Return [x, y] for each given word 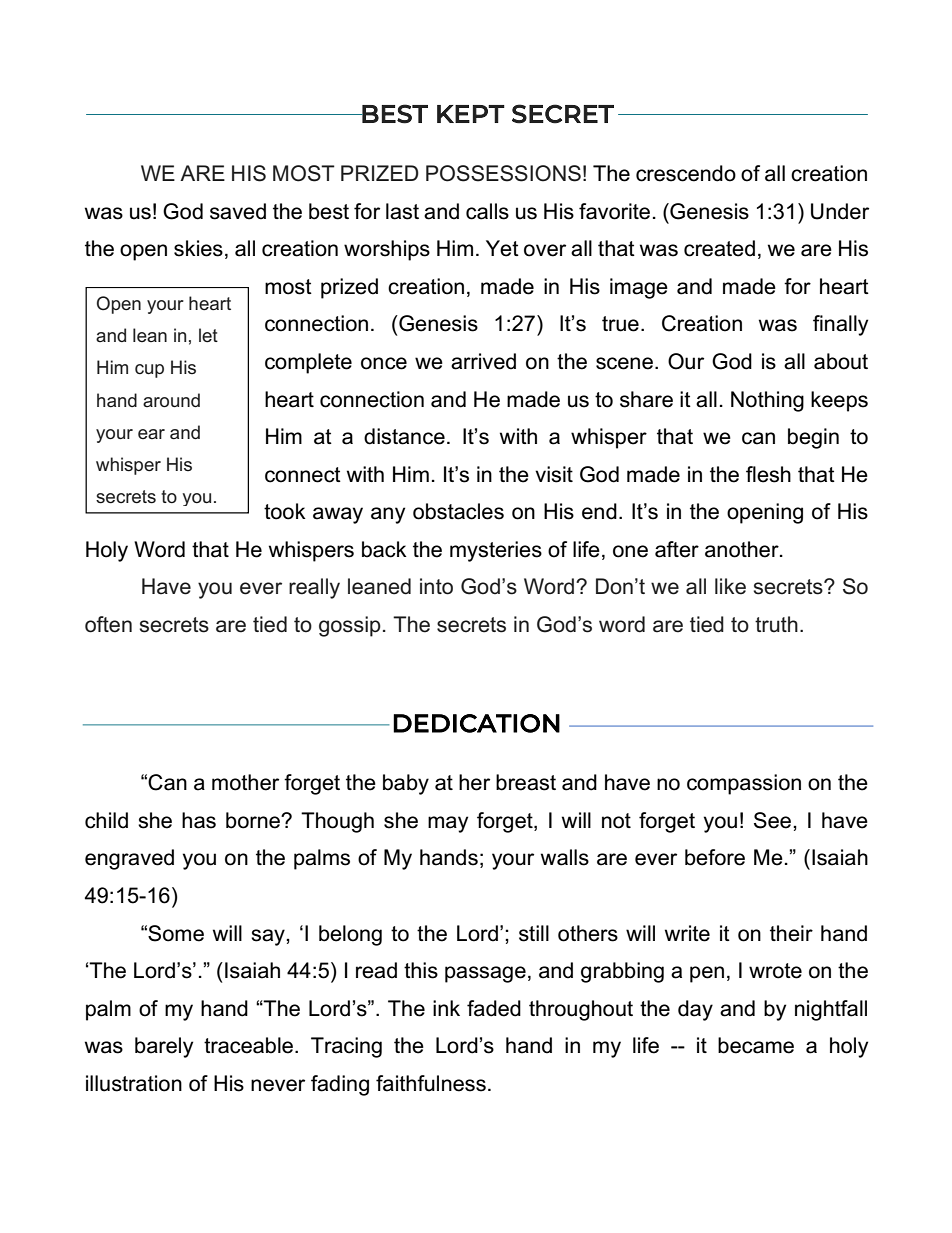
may [448, 824]
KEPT [471, 114]
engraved [129, 859]
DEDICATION [476, 723]
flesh [768, 474]
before [715, 857]
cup [149, 371]
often [108, 624]
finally [840, 325]
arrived [483, 361]
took [285, 511]
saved [238, 211]
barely [164, 1047]
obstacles [458, 511]
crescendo [686, 173]
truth [776, 624]
